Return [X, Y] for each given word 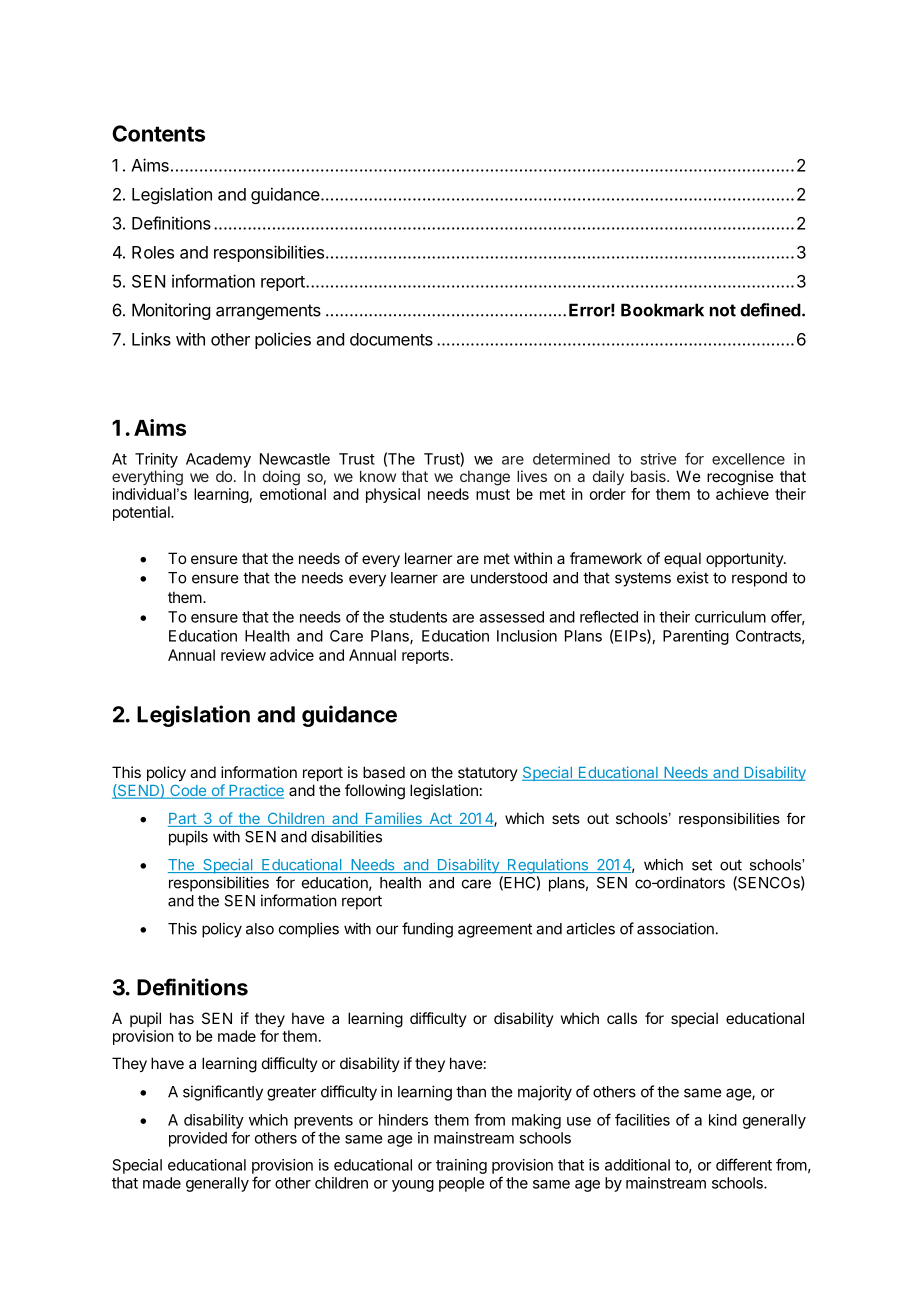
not [723, 310]
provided [198, 1139]
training [461, 1166]
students [418, 617]
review [243, 655]
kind [723, 1120]
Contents [158, 133]
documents [391, 339]
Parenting [696, 637]
